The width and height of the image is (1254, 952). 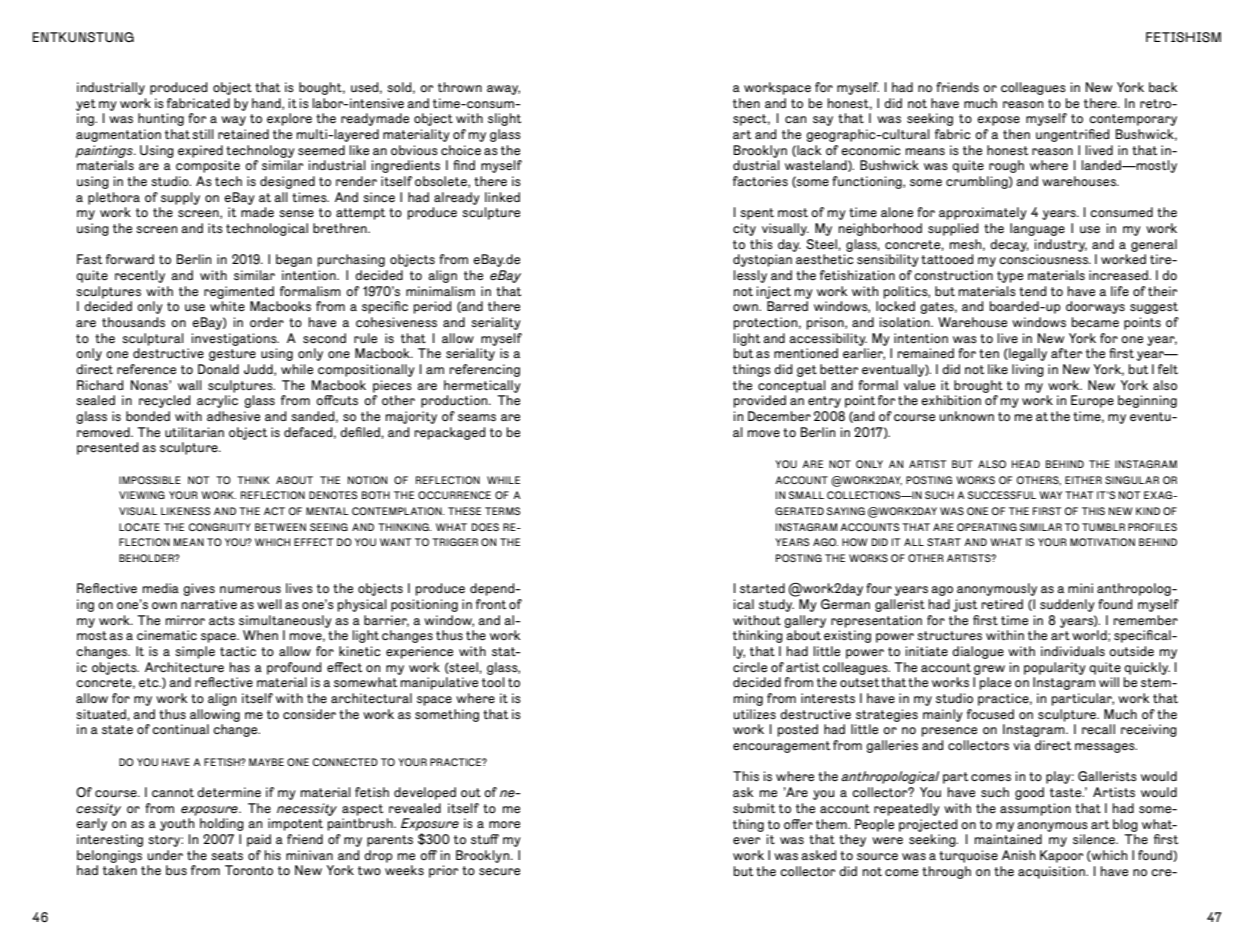 What do you see at coordinates (1067, 605) in the image?
I see `suddenly` at bounding box center [1067, 605].
